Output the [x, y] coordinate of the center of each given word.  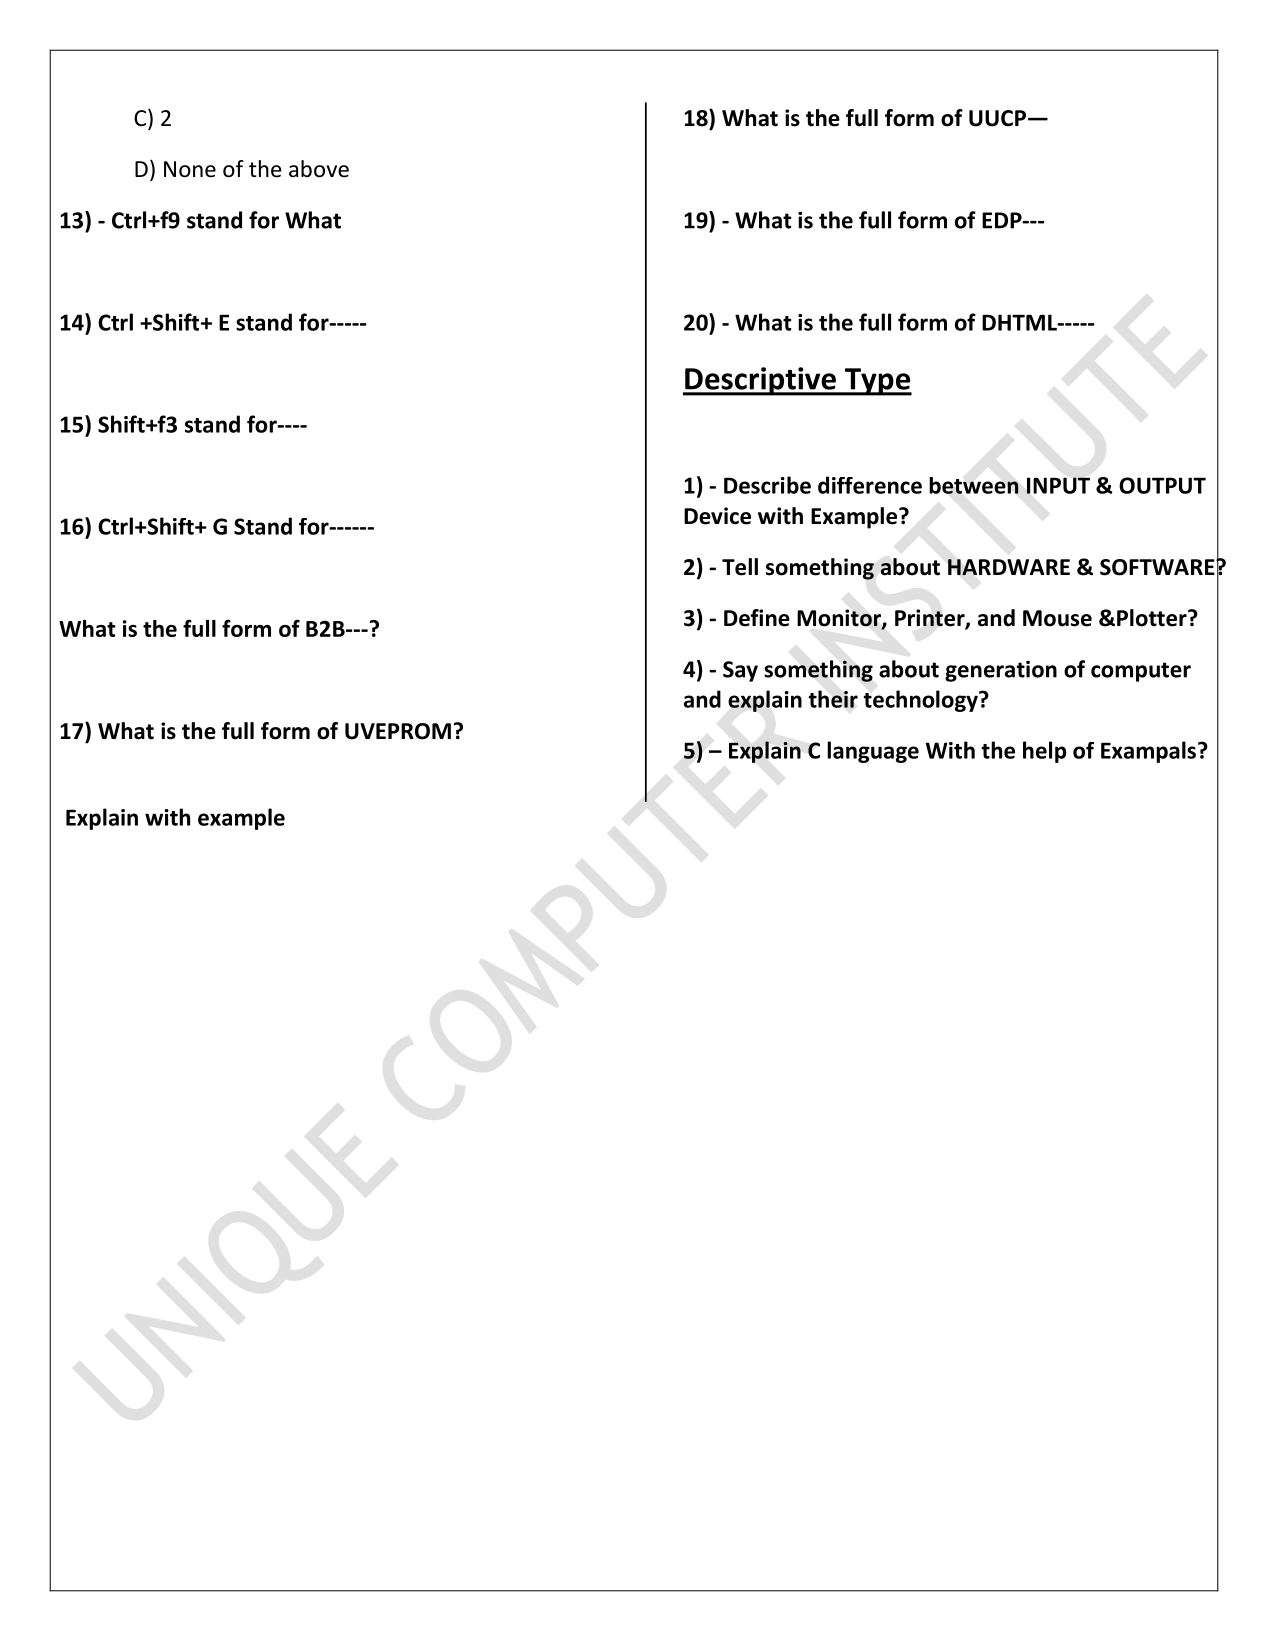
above [319, 169]
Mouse [1057, 618]
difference [870, 485]
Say [740, 671]
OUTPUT [1162, 485]
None [190, 169]
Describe [767, 485]
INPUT [1058, 485]
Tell [740, 567]
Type [877, 382]
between [974, 485]
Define [757, 618]
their [833, 699]
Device [717, 516]
